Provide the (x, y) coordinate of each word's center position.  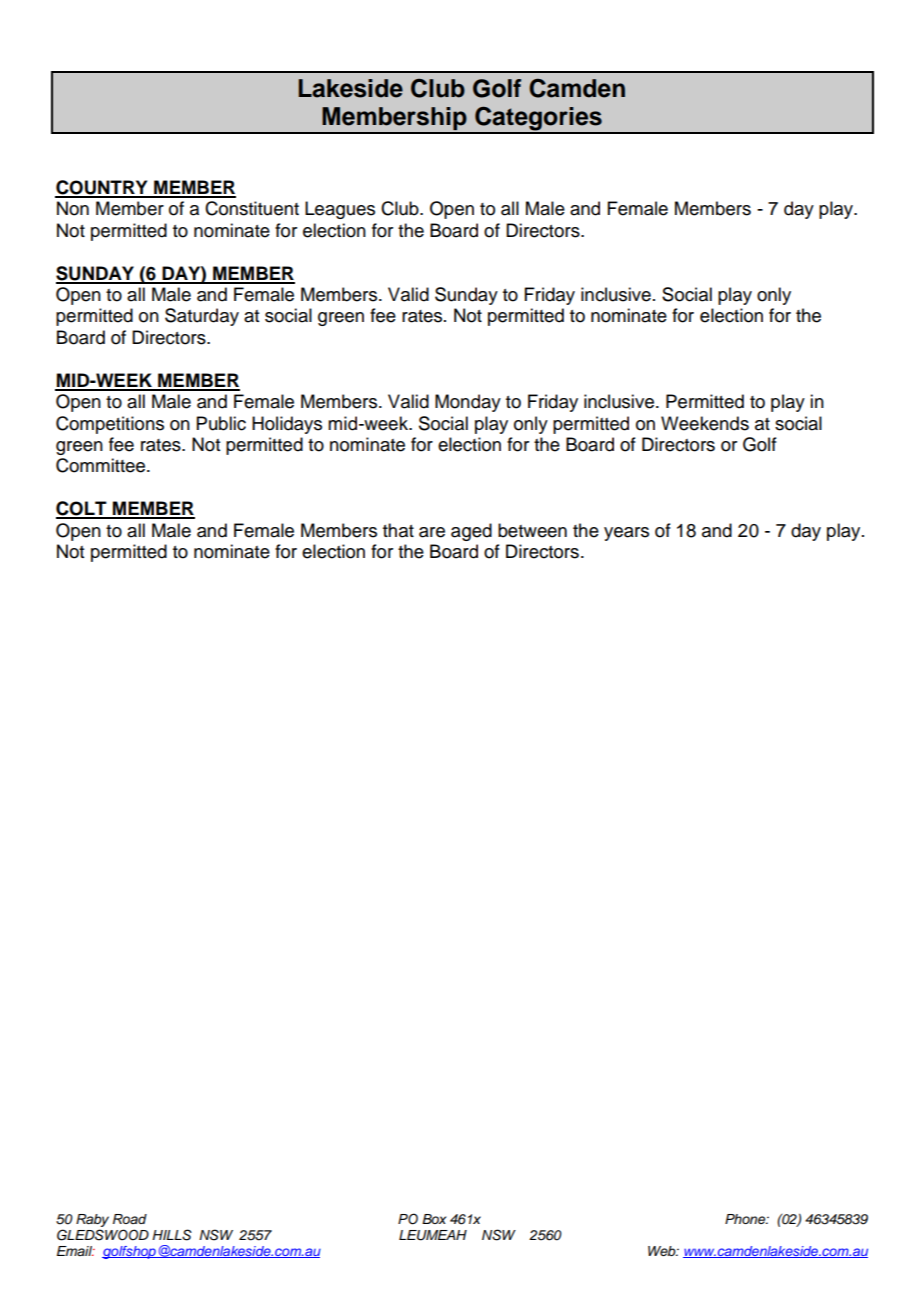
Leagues (340, 210)
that (398, 530)
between (532, 530)
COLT (82, 509)
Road (130, 1219)
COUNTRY (102, 188)
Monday (468, 403)
